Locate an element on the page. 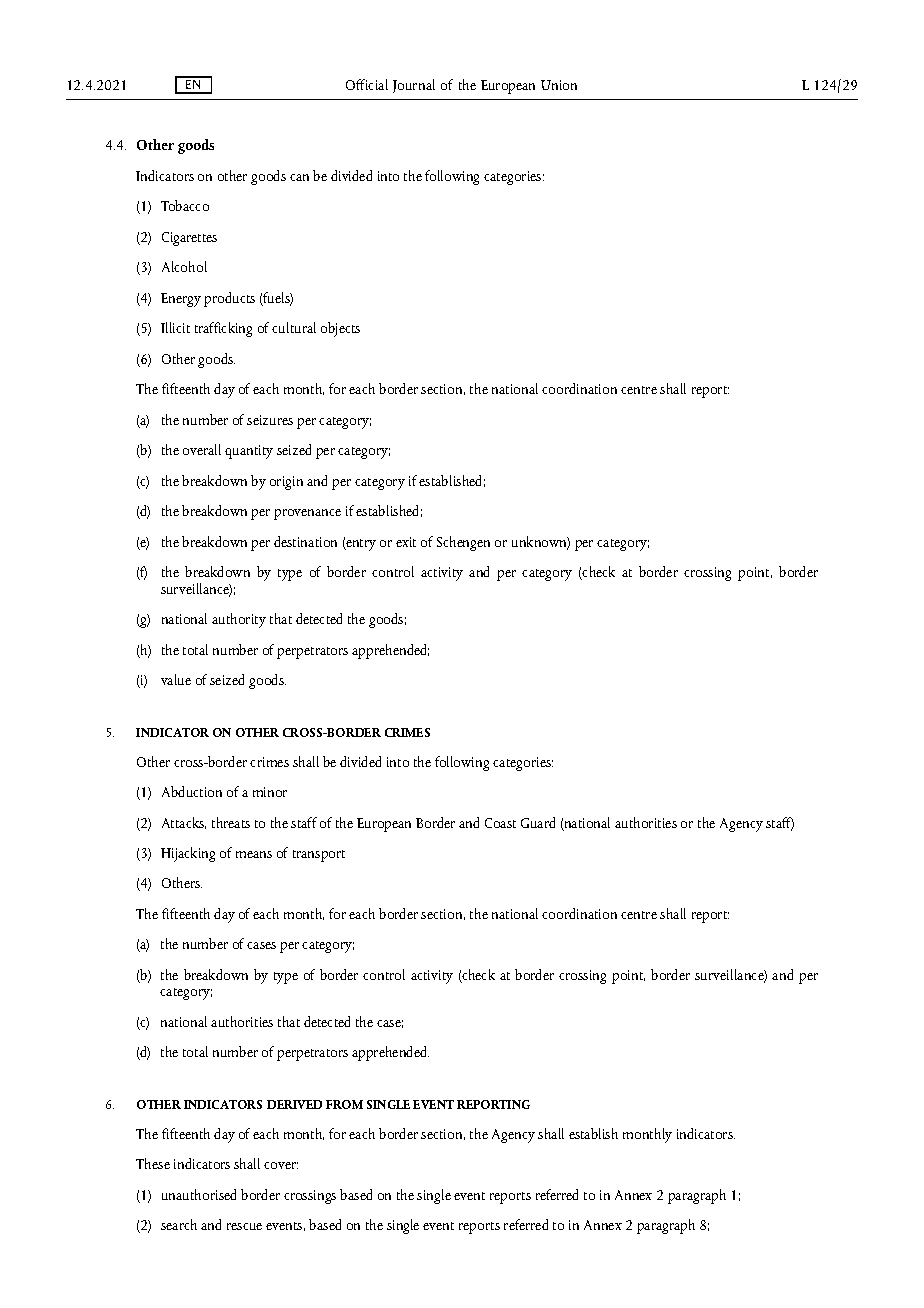  value is located at coordinates (176, 679).
